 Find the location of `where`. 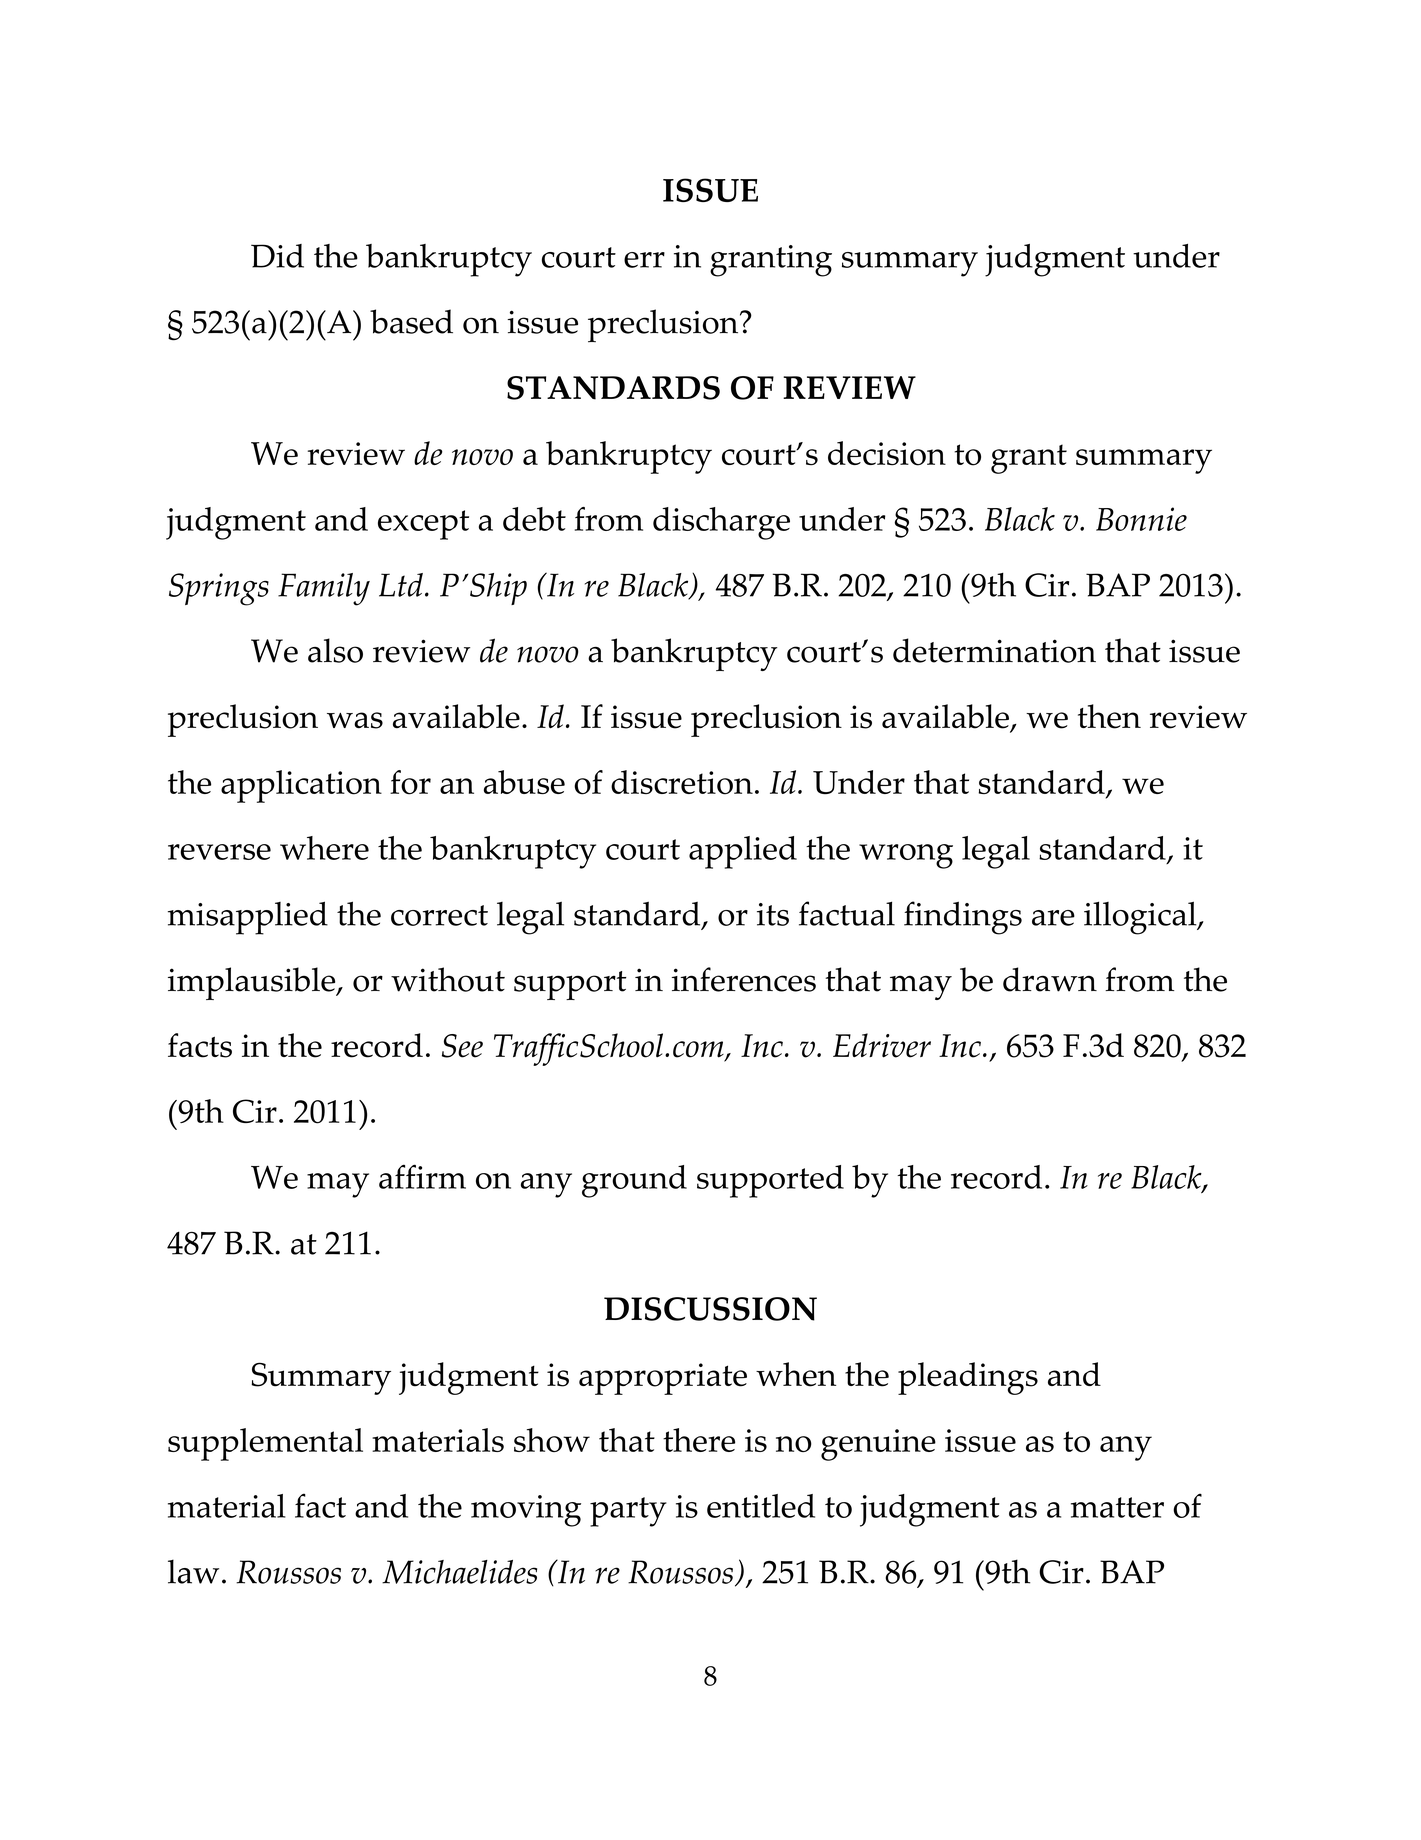

where is located at coordinates (324, 848).
